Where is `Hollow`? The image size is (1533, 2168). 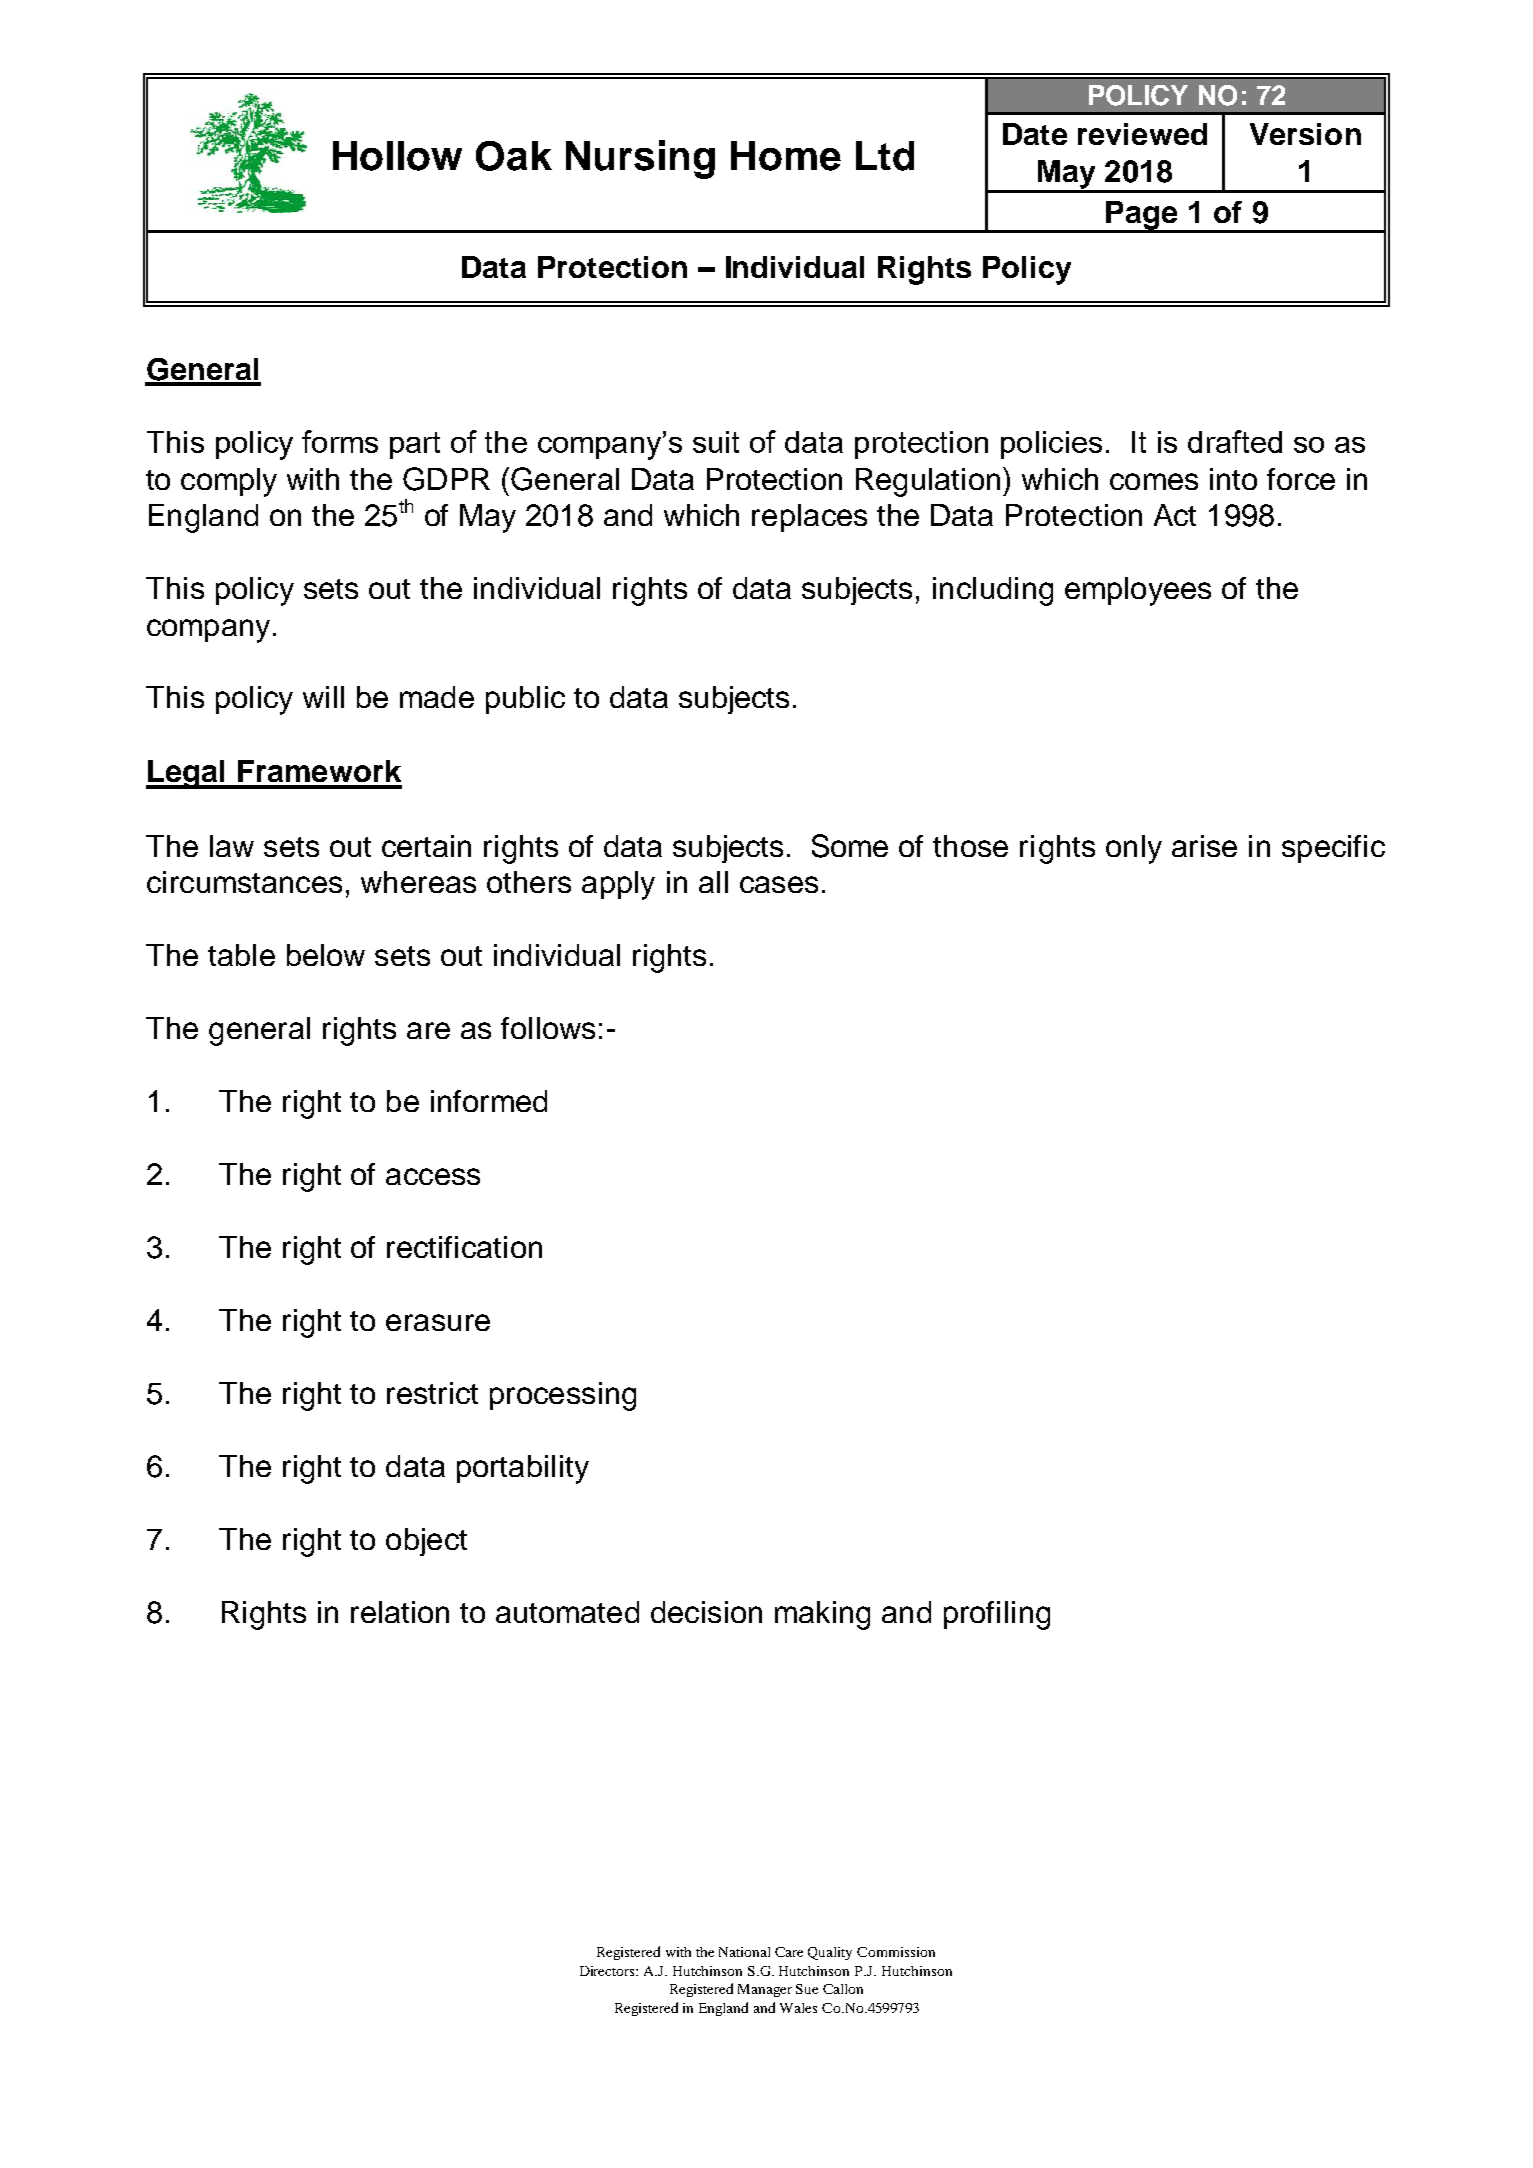
Hollow is located at coordinates (397, 156).
